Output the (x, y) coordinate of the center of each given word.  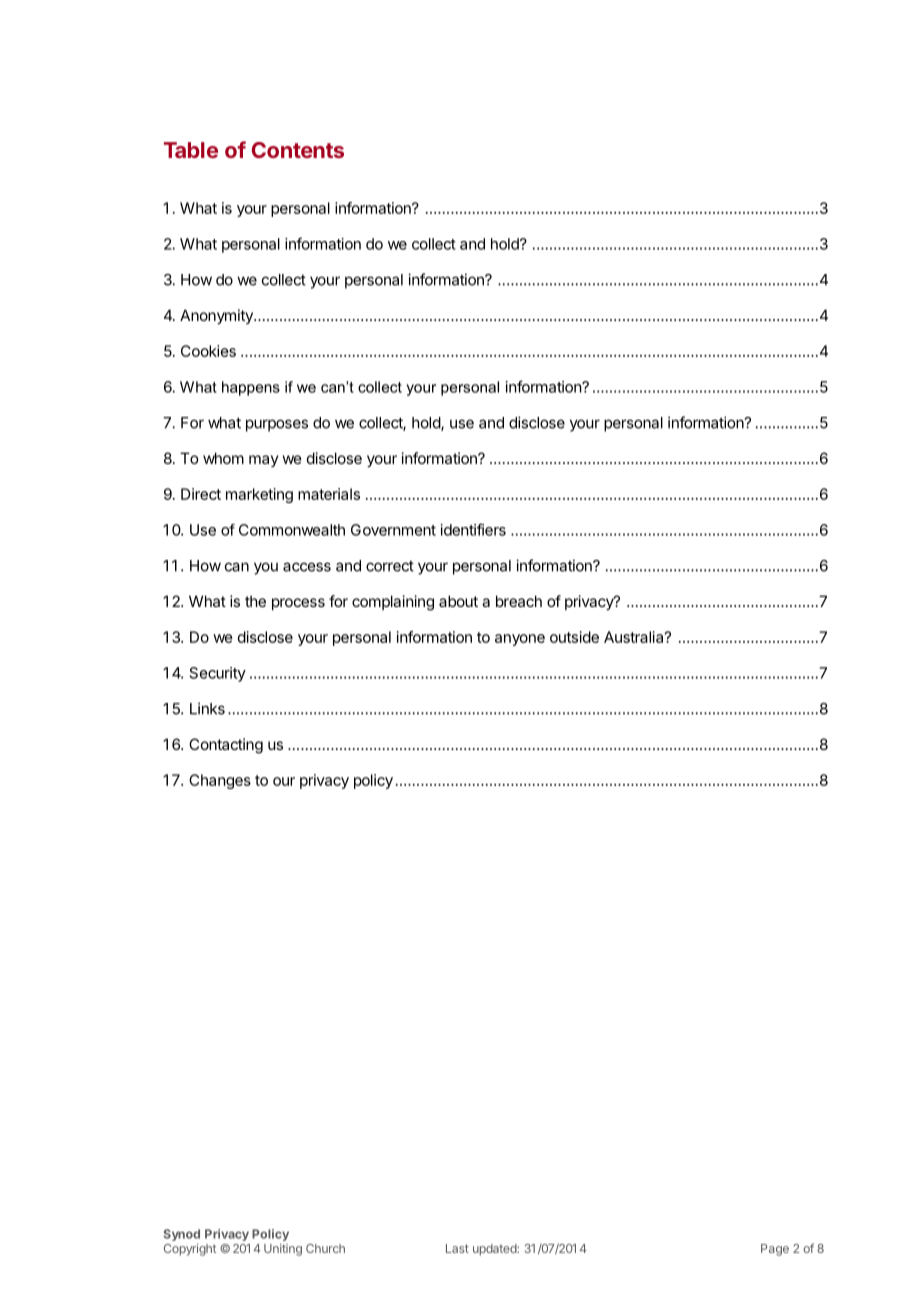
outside (574, 637)
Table (191, 150)
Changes (220, 781)
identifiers (473, 529)
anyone (520, 640)
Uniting (283, 1250)
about (458, 601)
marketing (259, 495)
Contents (298, 150)
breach (519, 601)
